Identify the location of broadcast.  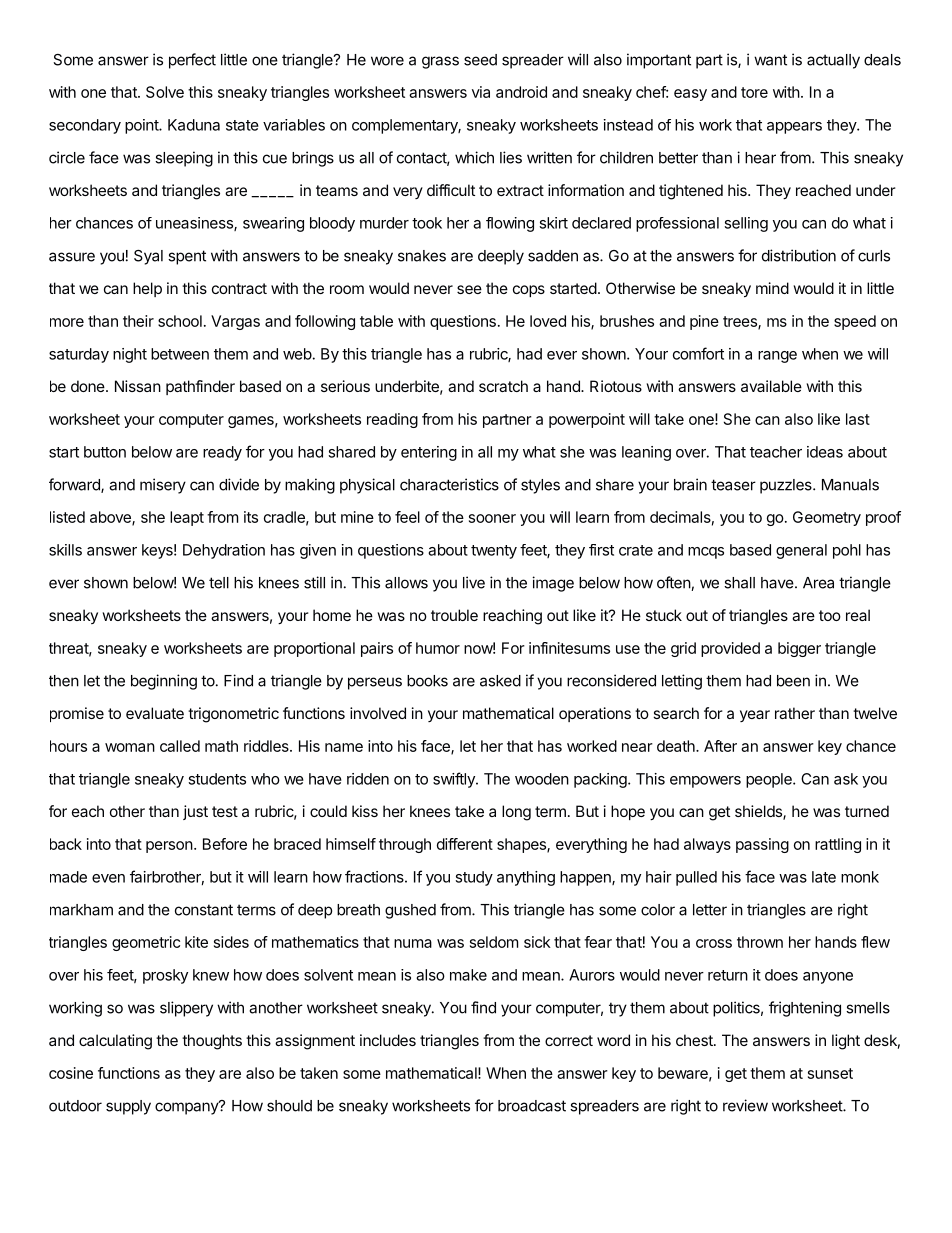
(532, 1106).
